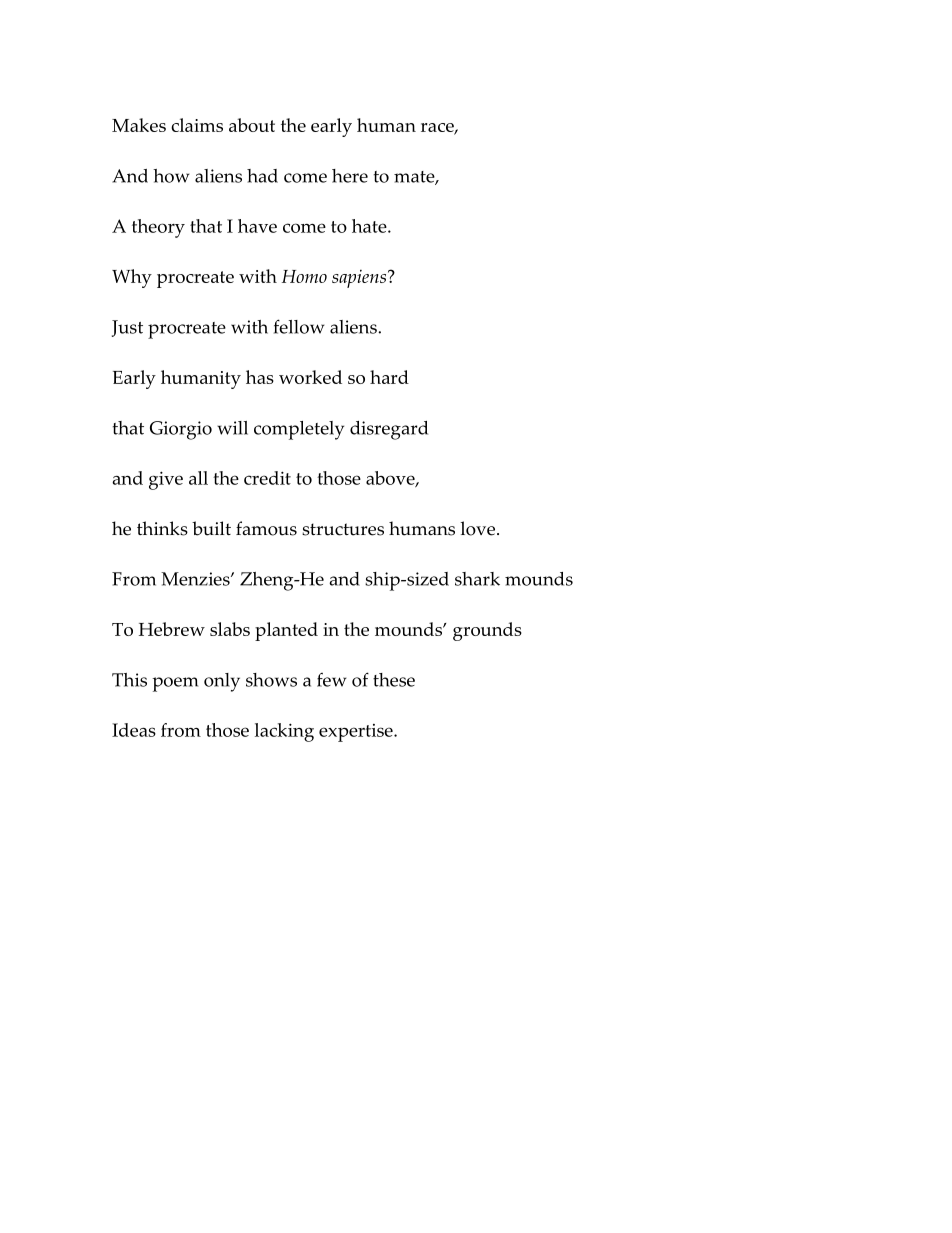  Describe the element at coordinates (304, 276) in the screenshot. I see `Homo` at that location.
